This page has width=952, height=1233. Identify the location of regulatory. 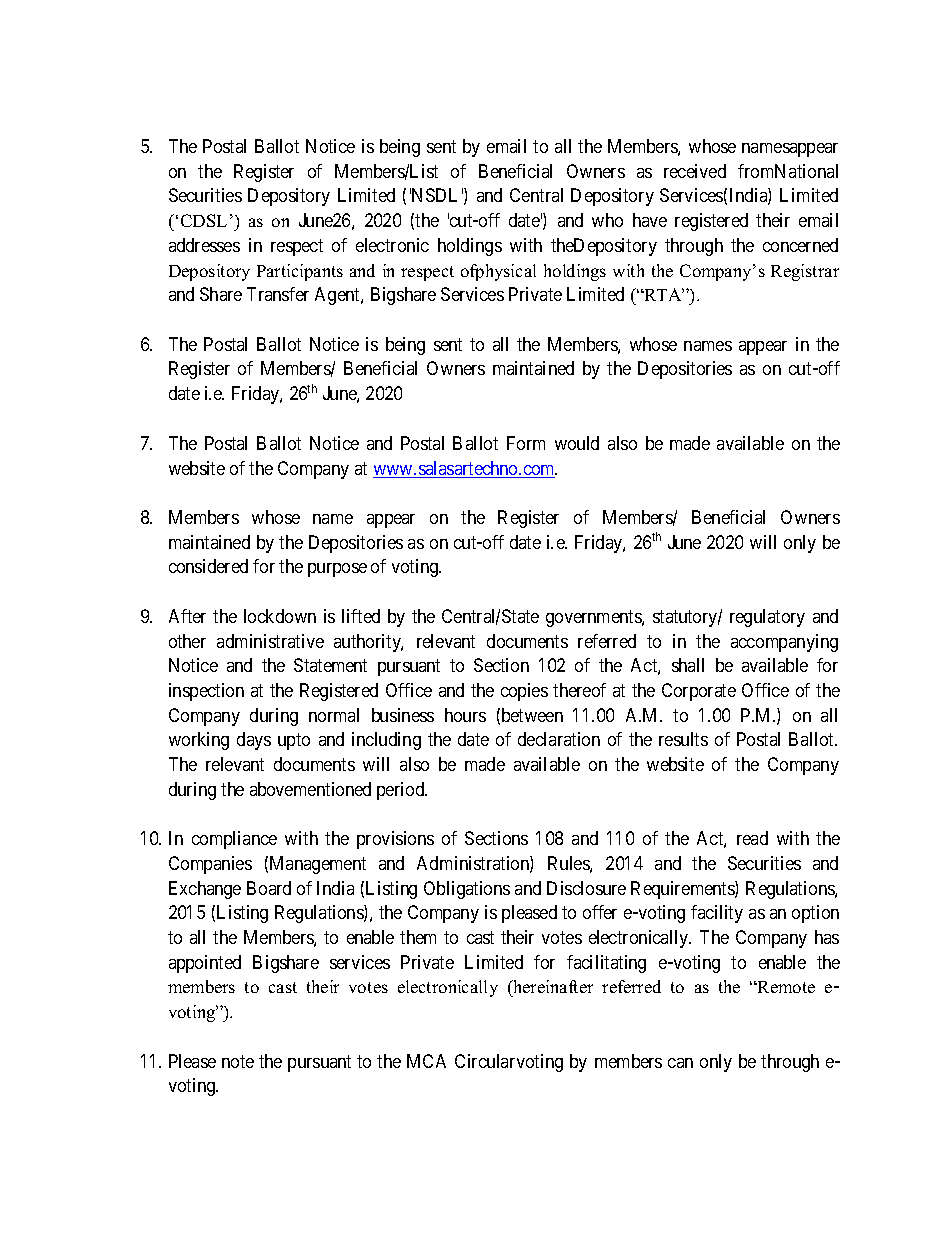
(767, 618).
